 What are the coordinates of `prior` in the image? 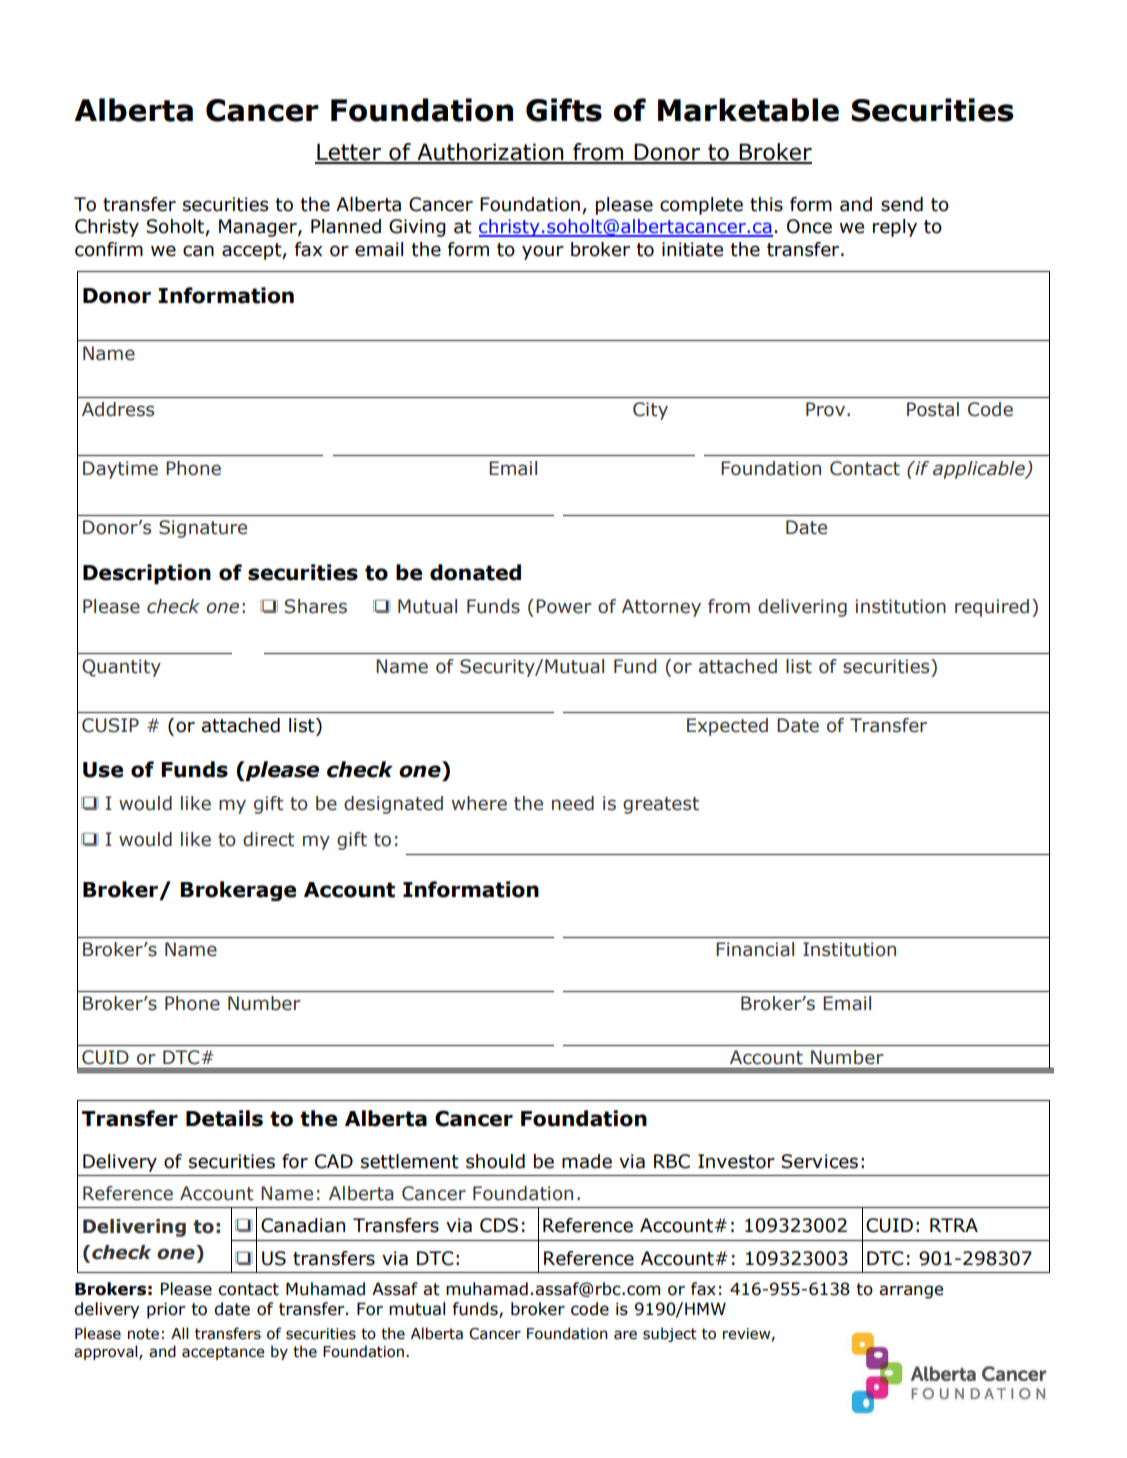 It's located at (166, 1310).
